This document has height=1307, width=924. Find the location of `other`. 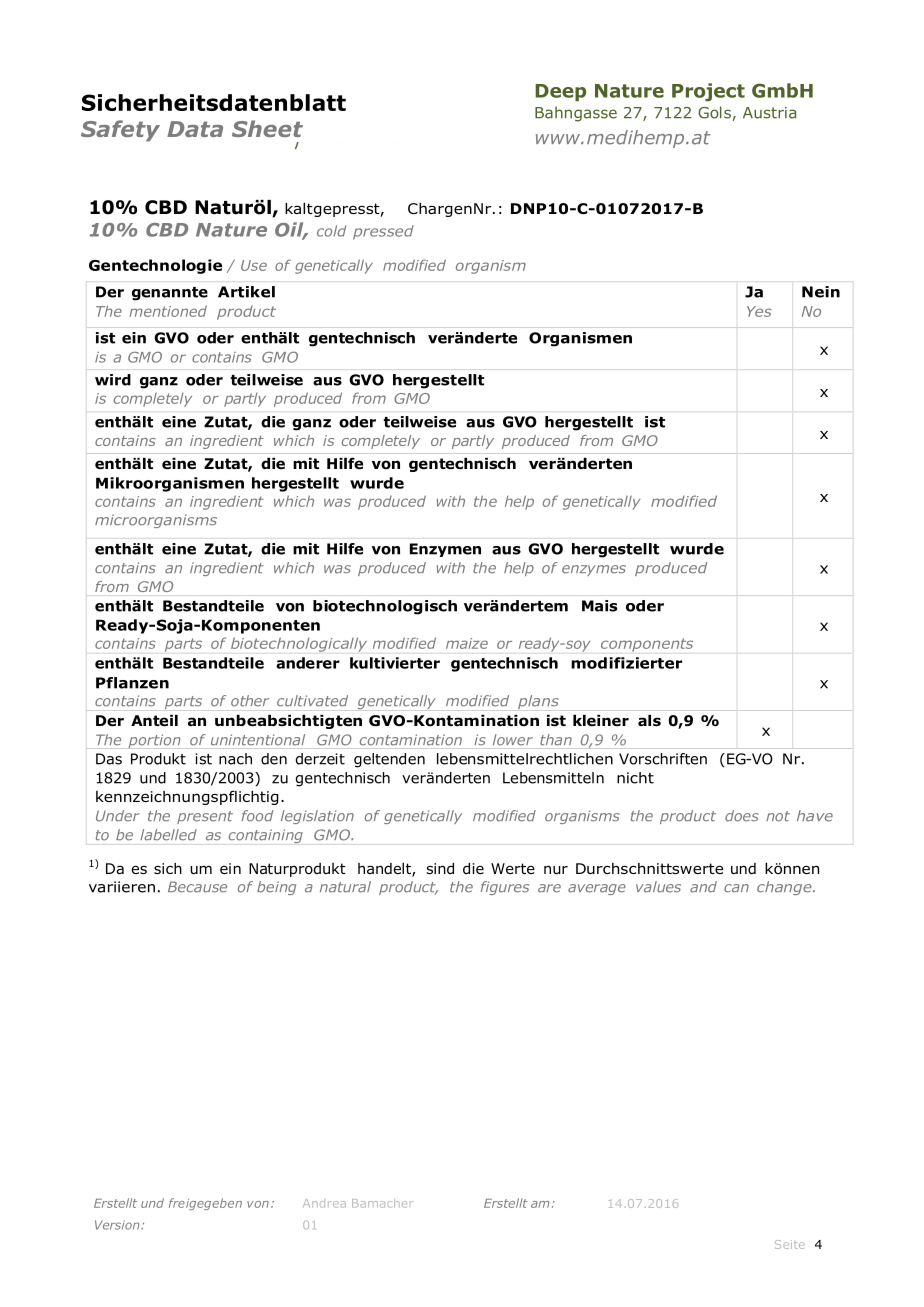

other is located at coordinates (250, 701).
